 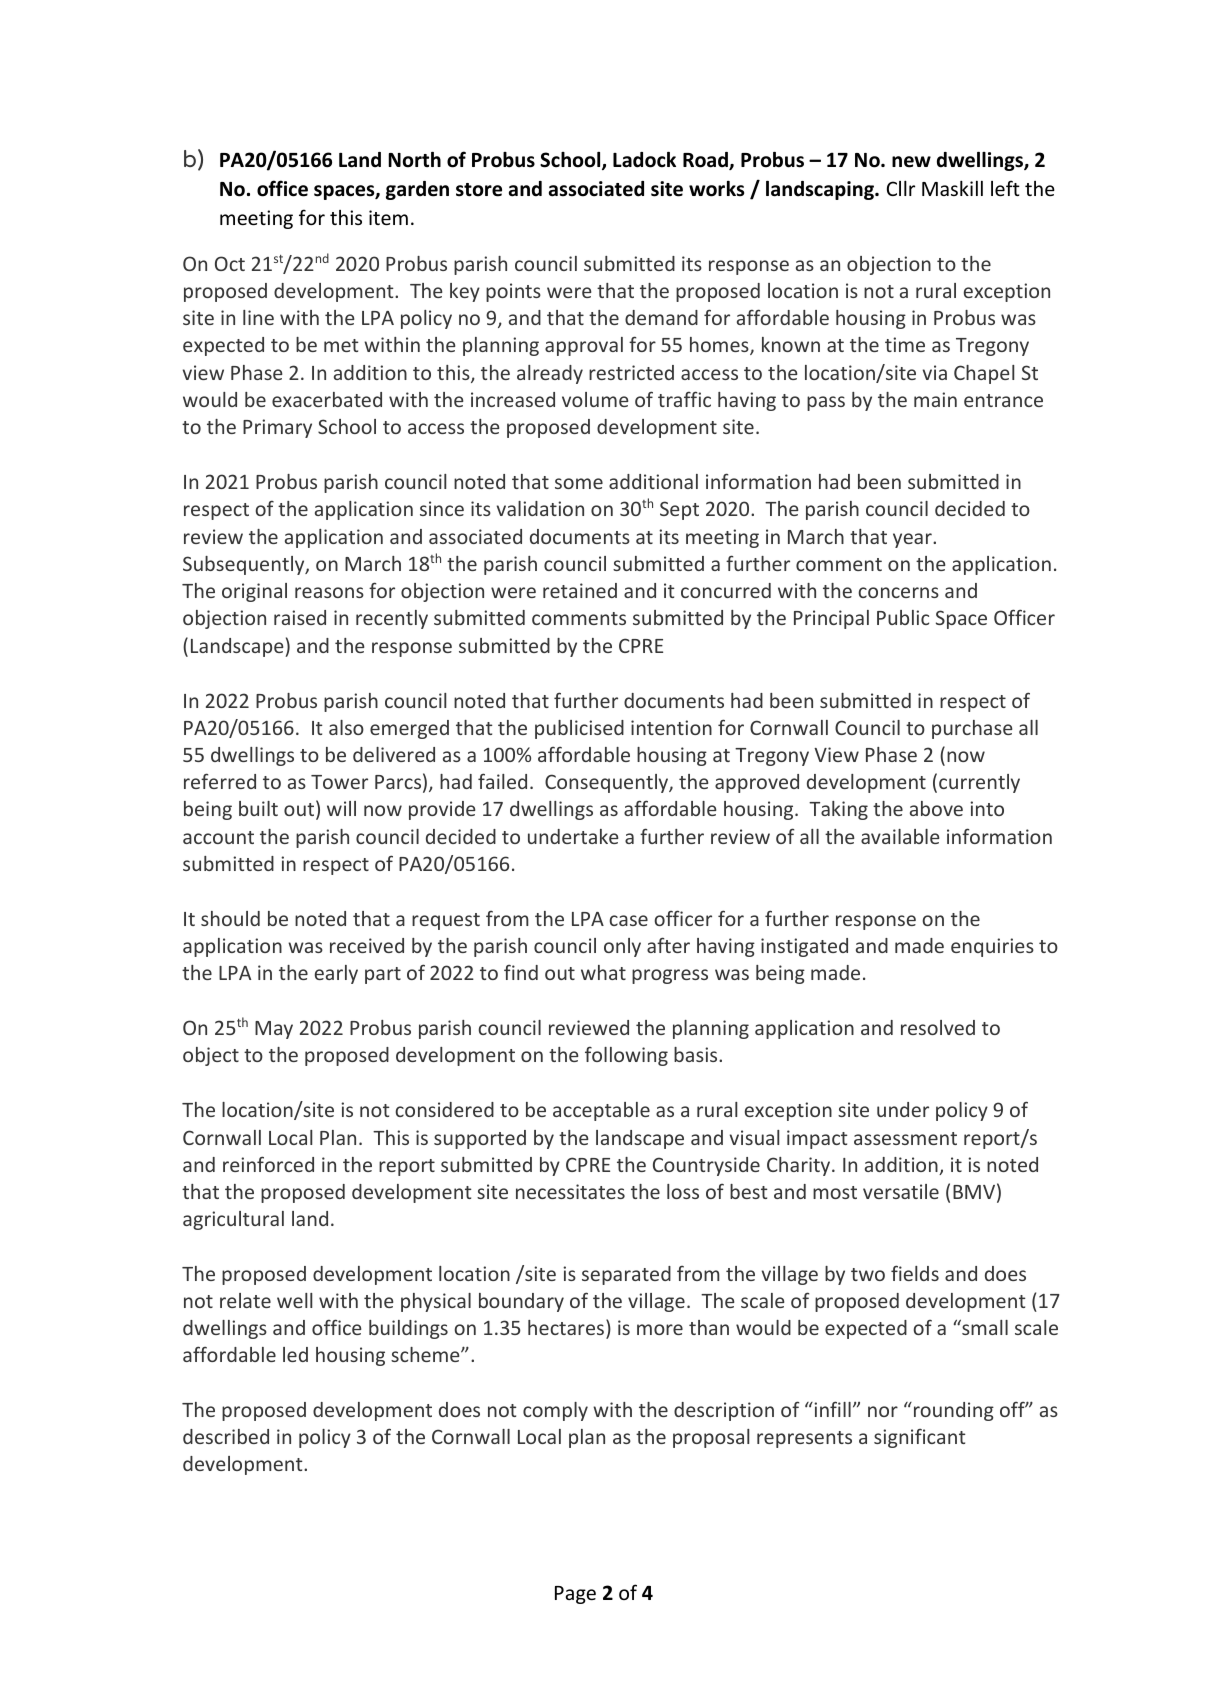 I want to click on Page, so click(x=575, y=1595).
